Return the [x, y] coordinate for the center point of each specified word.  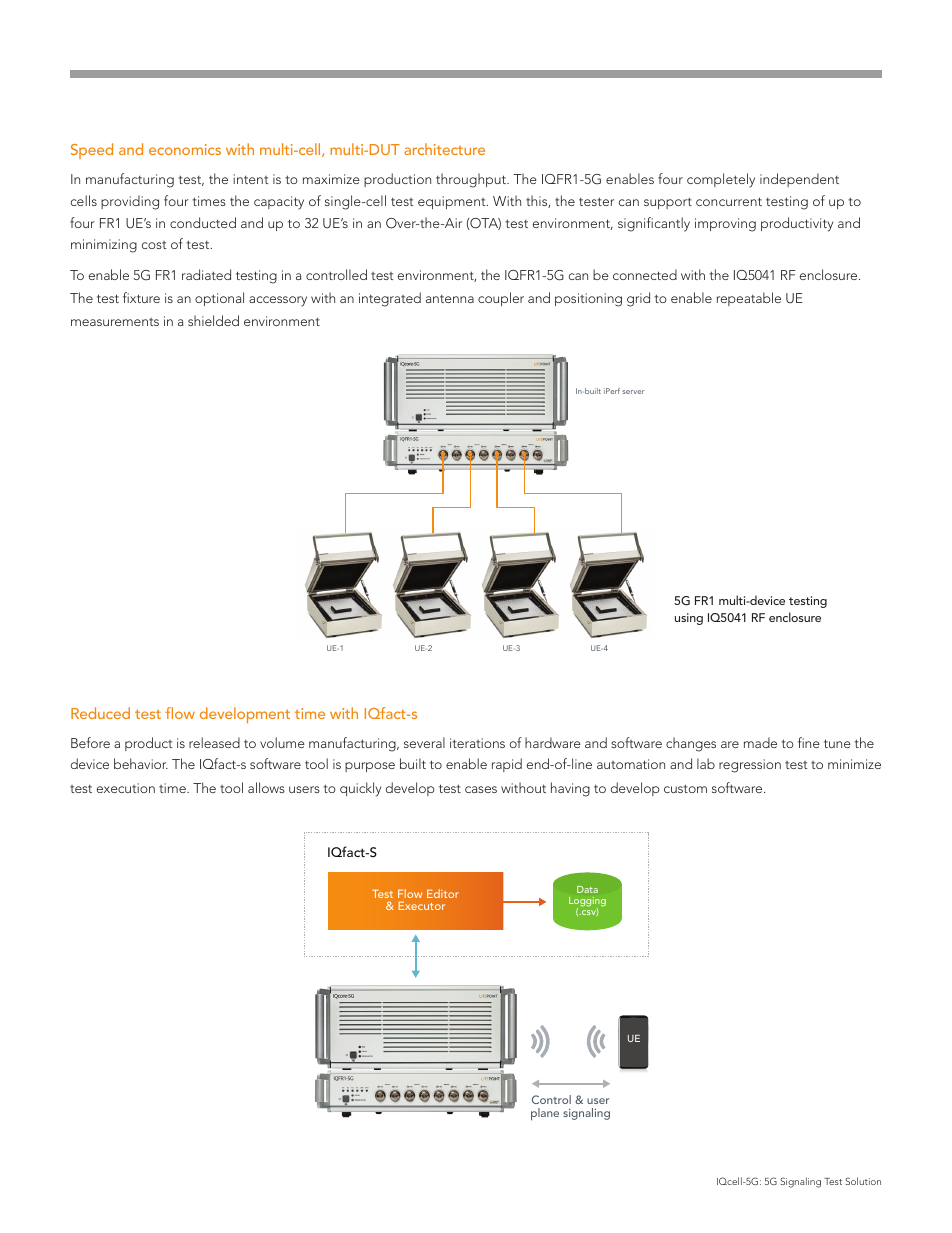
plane [545, 1114]
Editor [443, 893]
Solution [863, 1181]
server [633, 392]
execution [126, 788]
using [689, 619]
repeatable [749, 299]
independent [799, 180]
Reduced [100, 713]
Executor [421, 905]
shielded [213, 320]
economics [185, 149]
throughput [472, 180]
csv [589, 912]
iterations [477, 743]
